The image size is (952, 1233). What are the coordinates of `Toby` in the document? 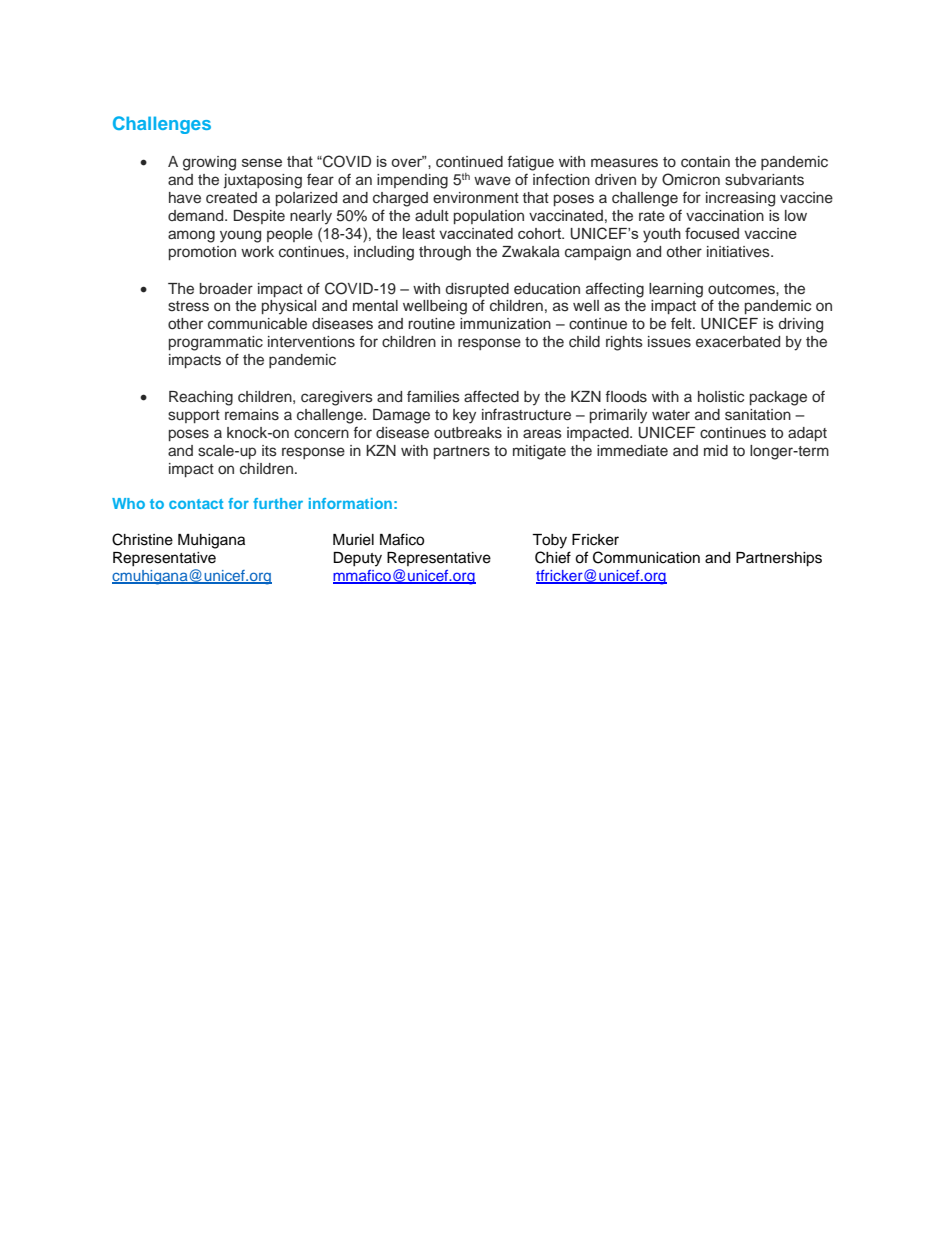 It's located at (549, 541).
